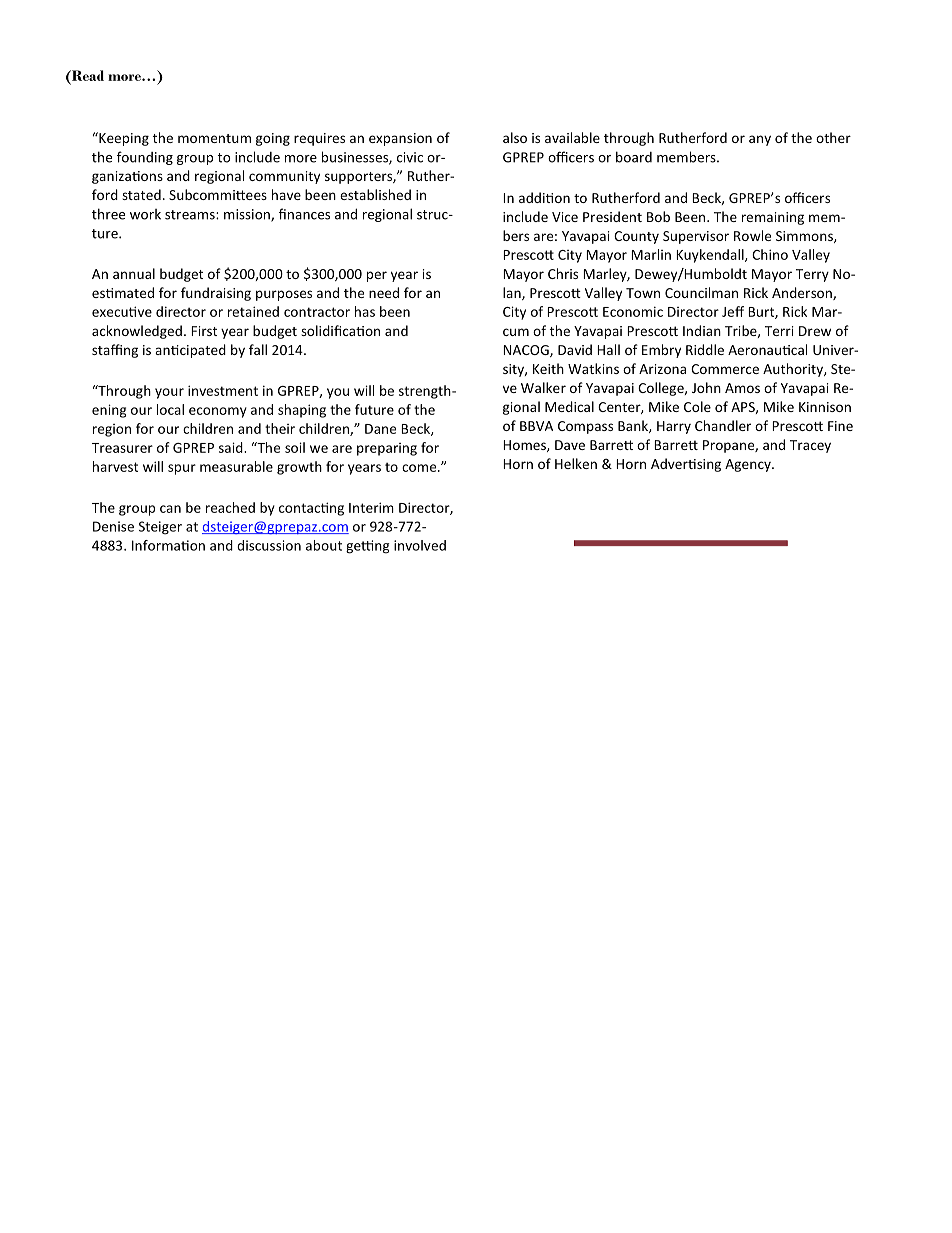 The image size is (952, 1233). I want to click on Chandler, so click(723, 425).
